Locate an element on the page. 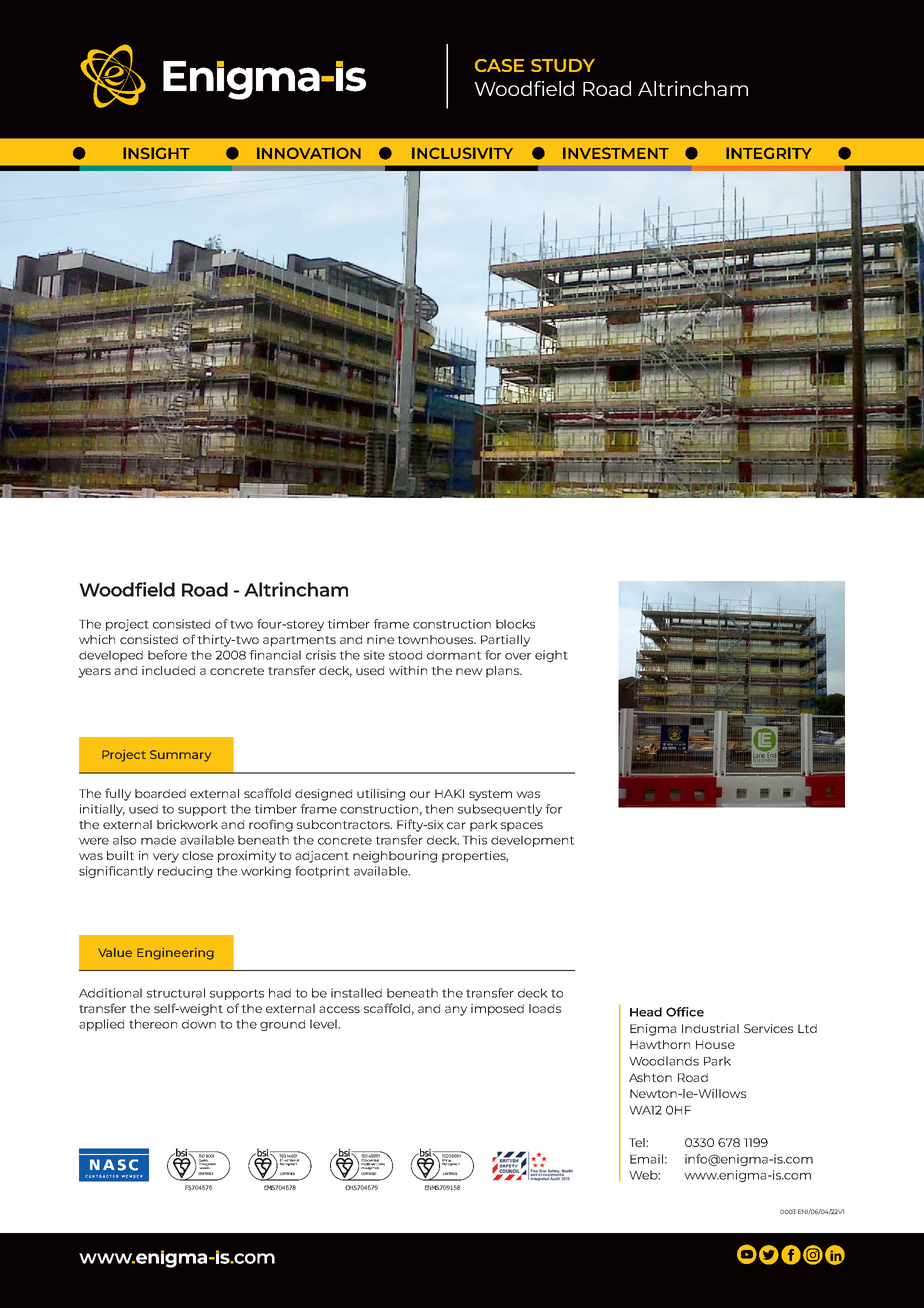 This document has height=1308, width=924. INSIGHT is located at coordinates (157, 405).
